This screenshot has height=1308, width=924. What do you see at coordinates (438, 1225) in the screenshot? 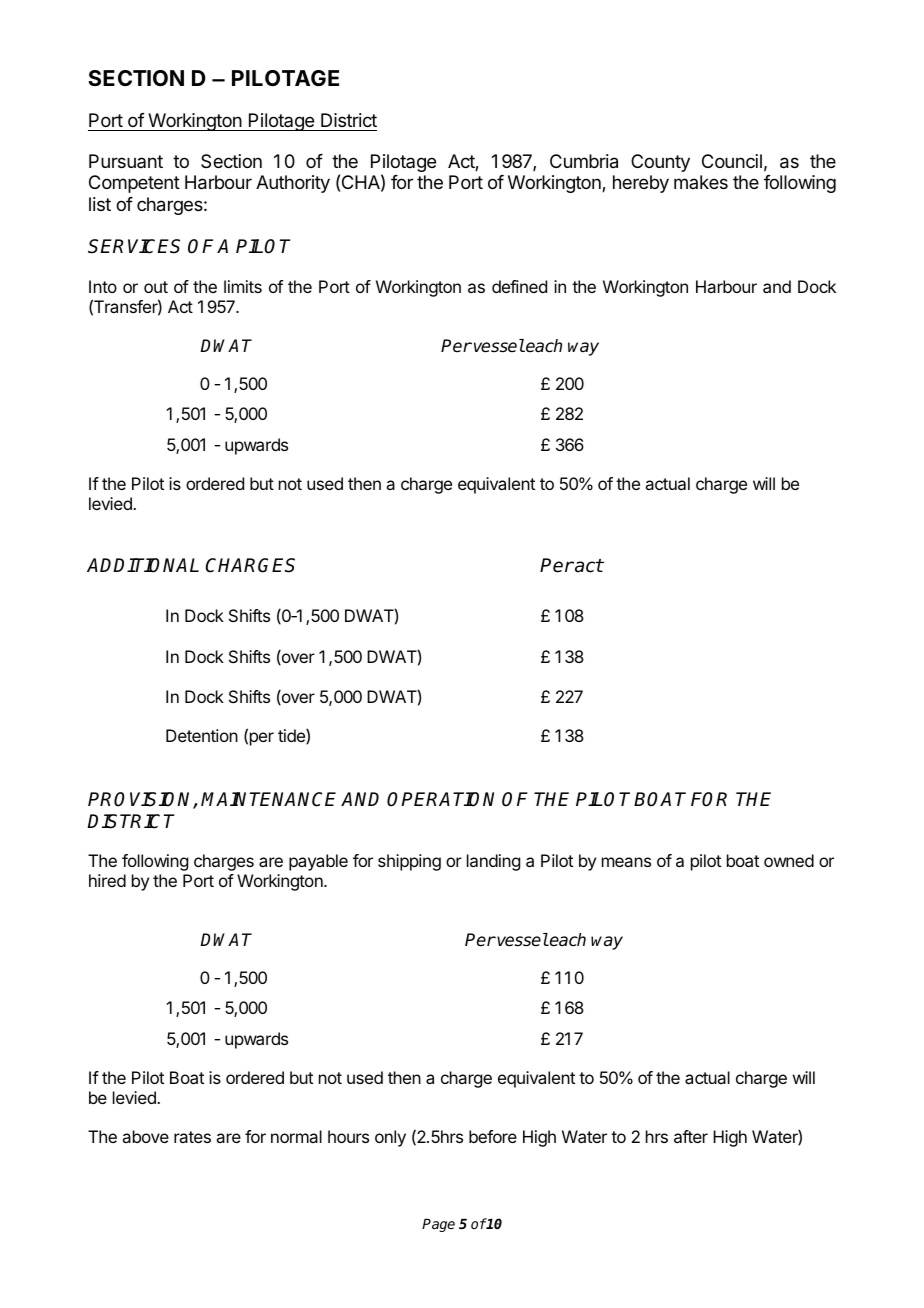
I see `Page` at bounding box center [438, 1225].
